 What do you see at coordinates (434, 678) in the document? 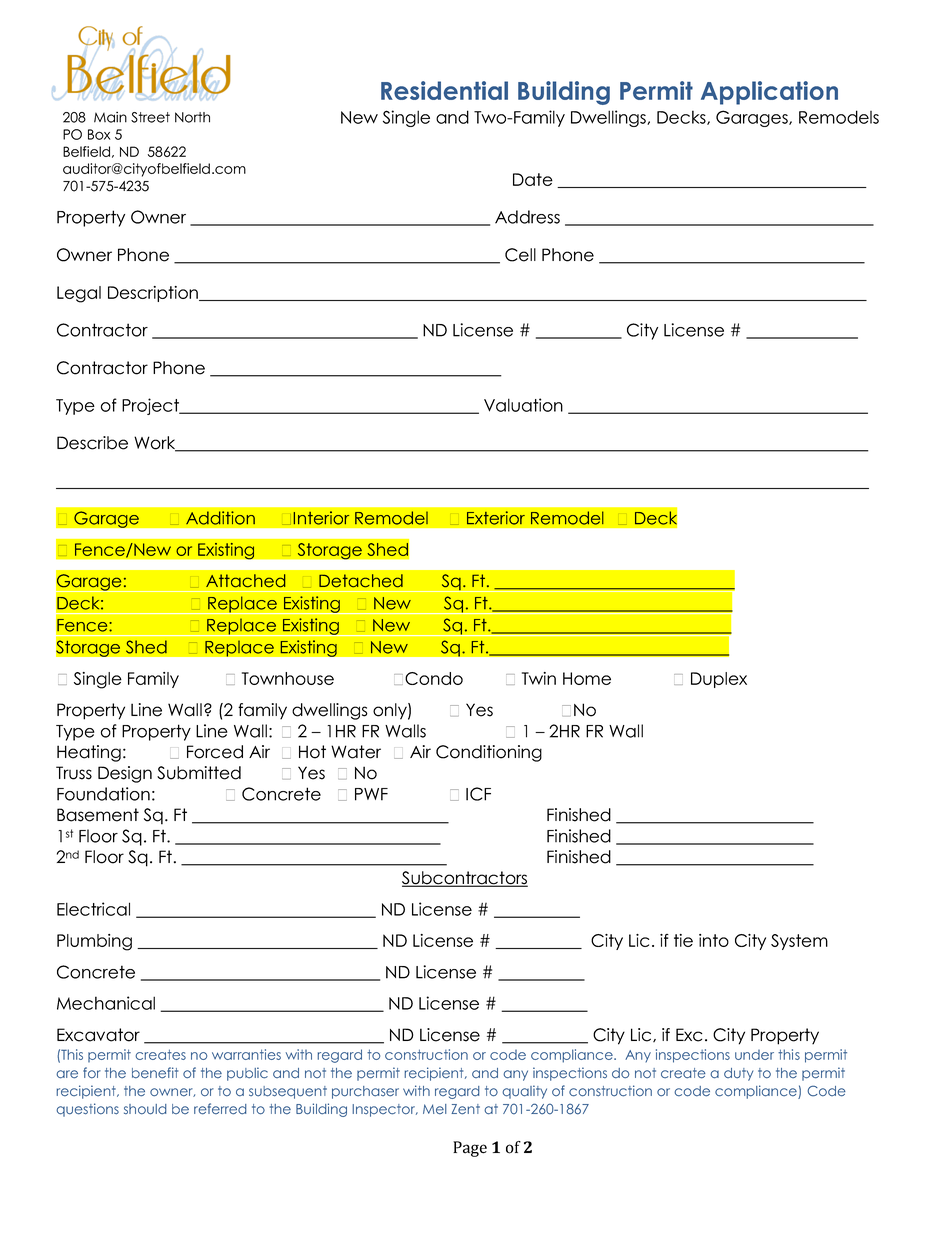
I see `Condo` at bounding box center [434, 678].
